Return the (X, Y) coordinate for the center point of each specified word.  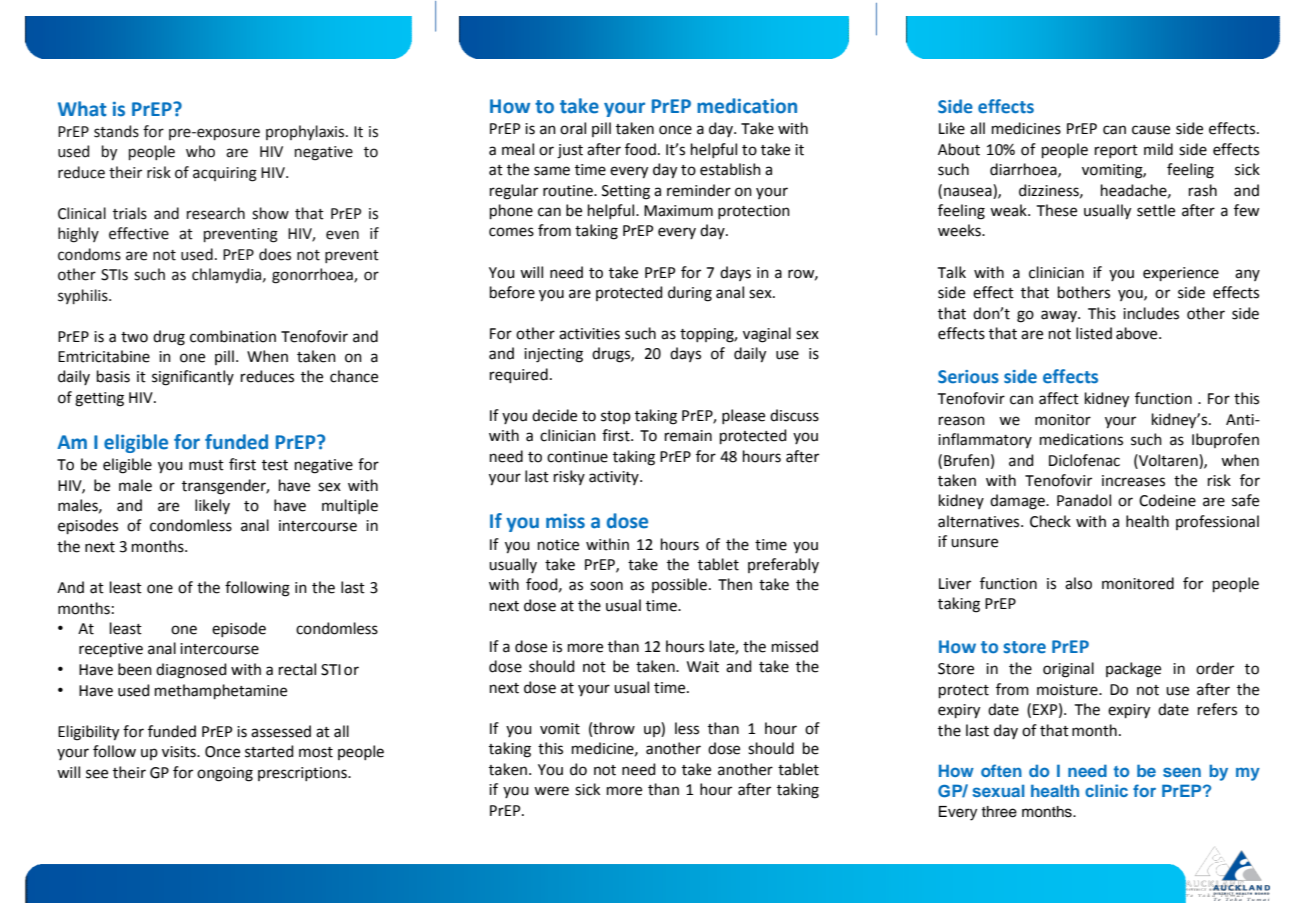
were (551, 791)
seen (1182, 772)
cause (1151, 130)
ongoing (225, 774)
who (200, 151)
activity (615, 478)
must (206, 465)
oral (573, 128)
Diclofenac (1084, 460)
